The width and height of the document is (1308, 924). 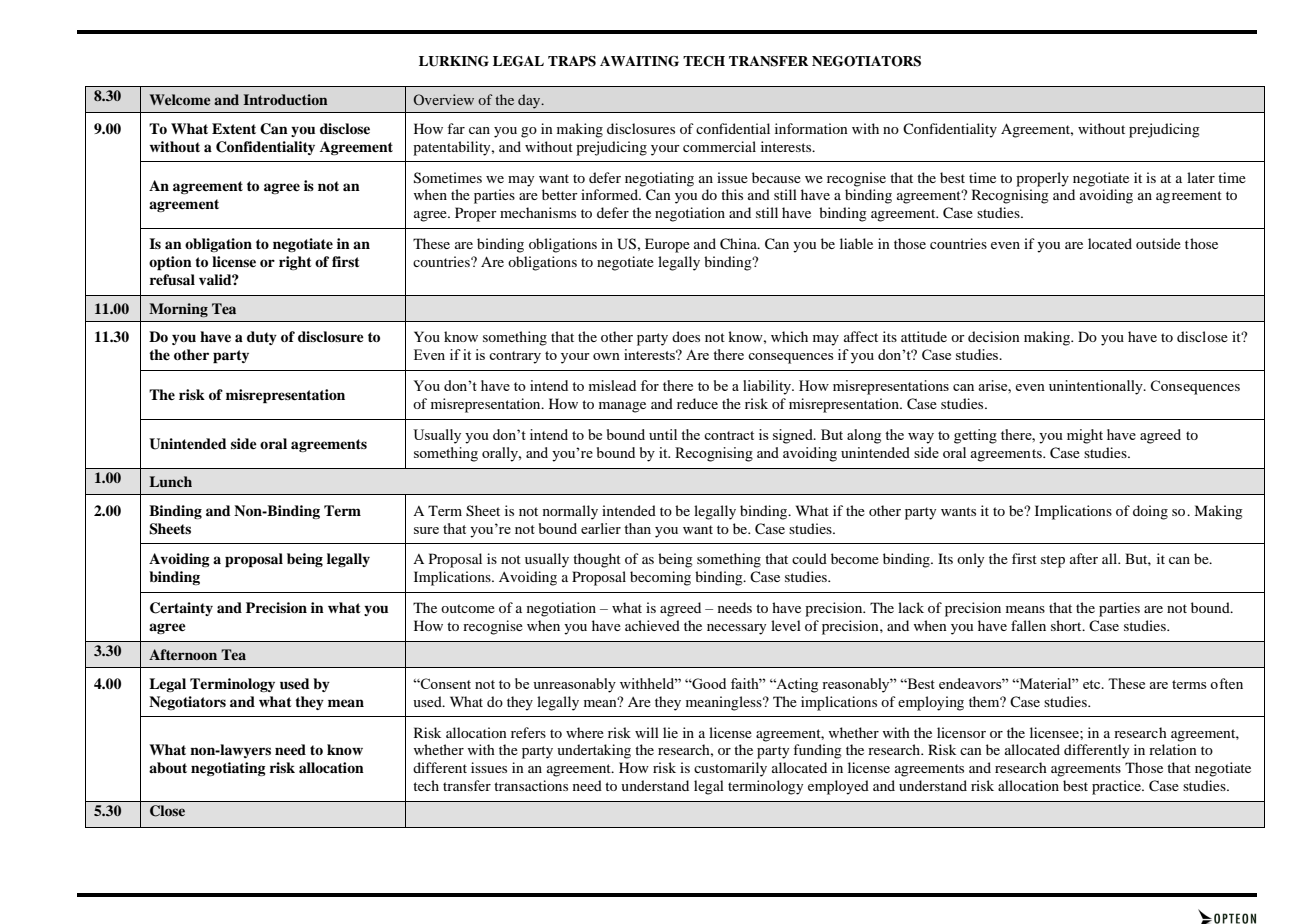 What do you see at coordinates (295, 263) in the document?
I see `right` at bounding box center [295, 263].
